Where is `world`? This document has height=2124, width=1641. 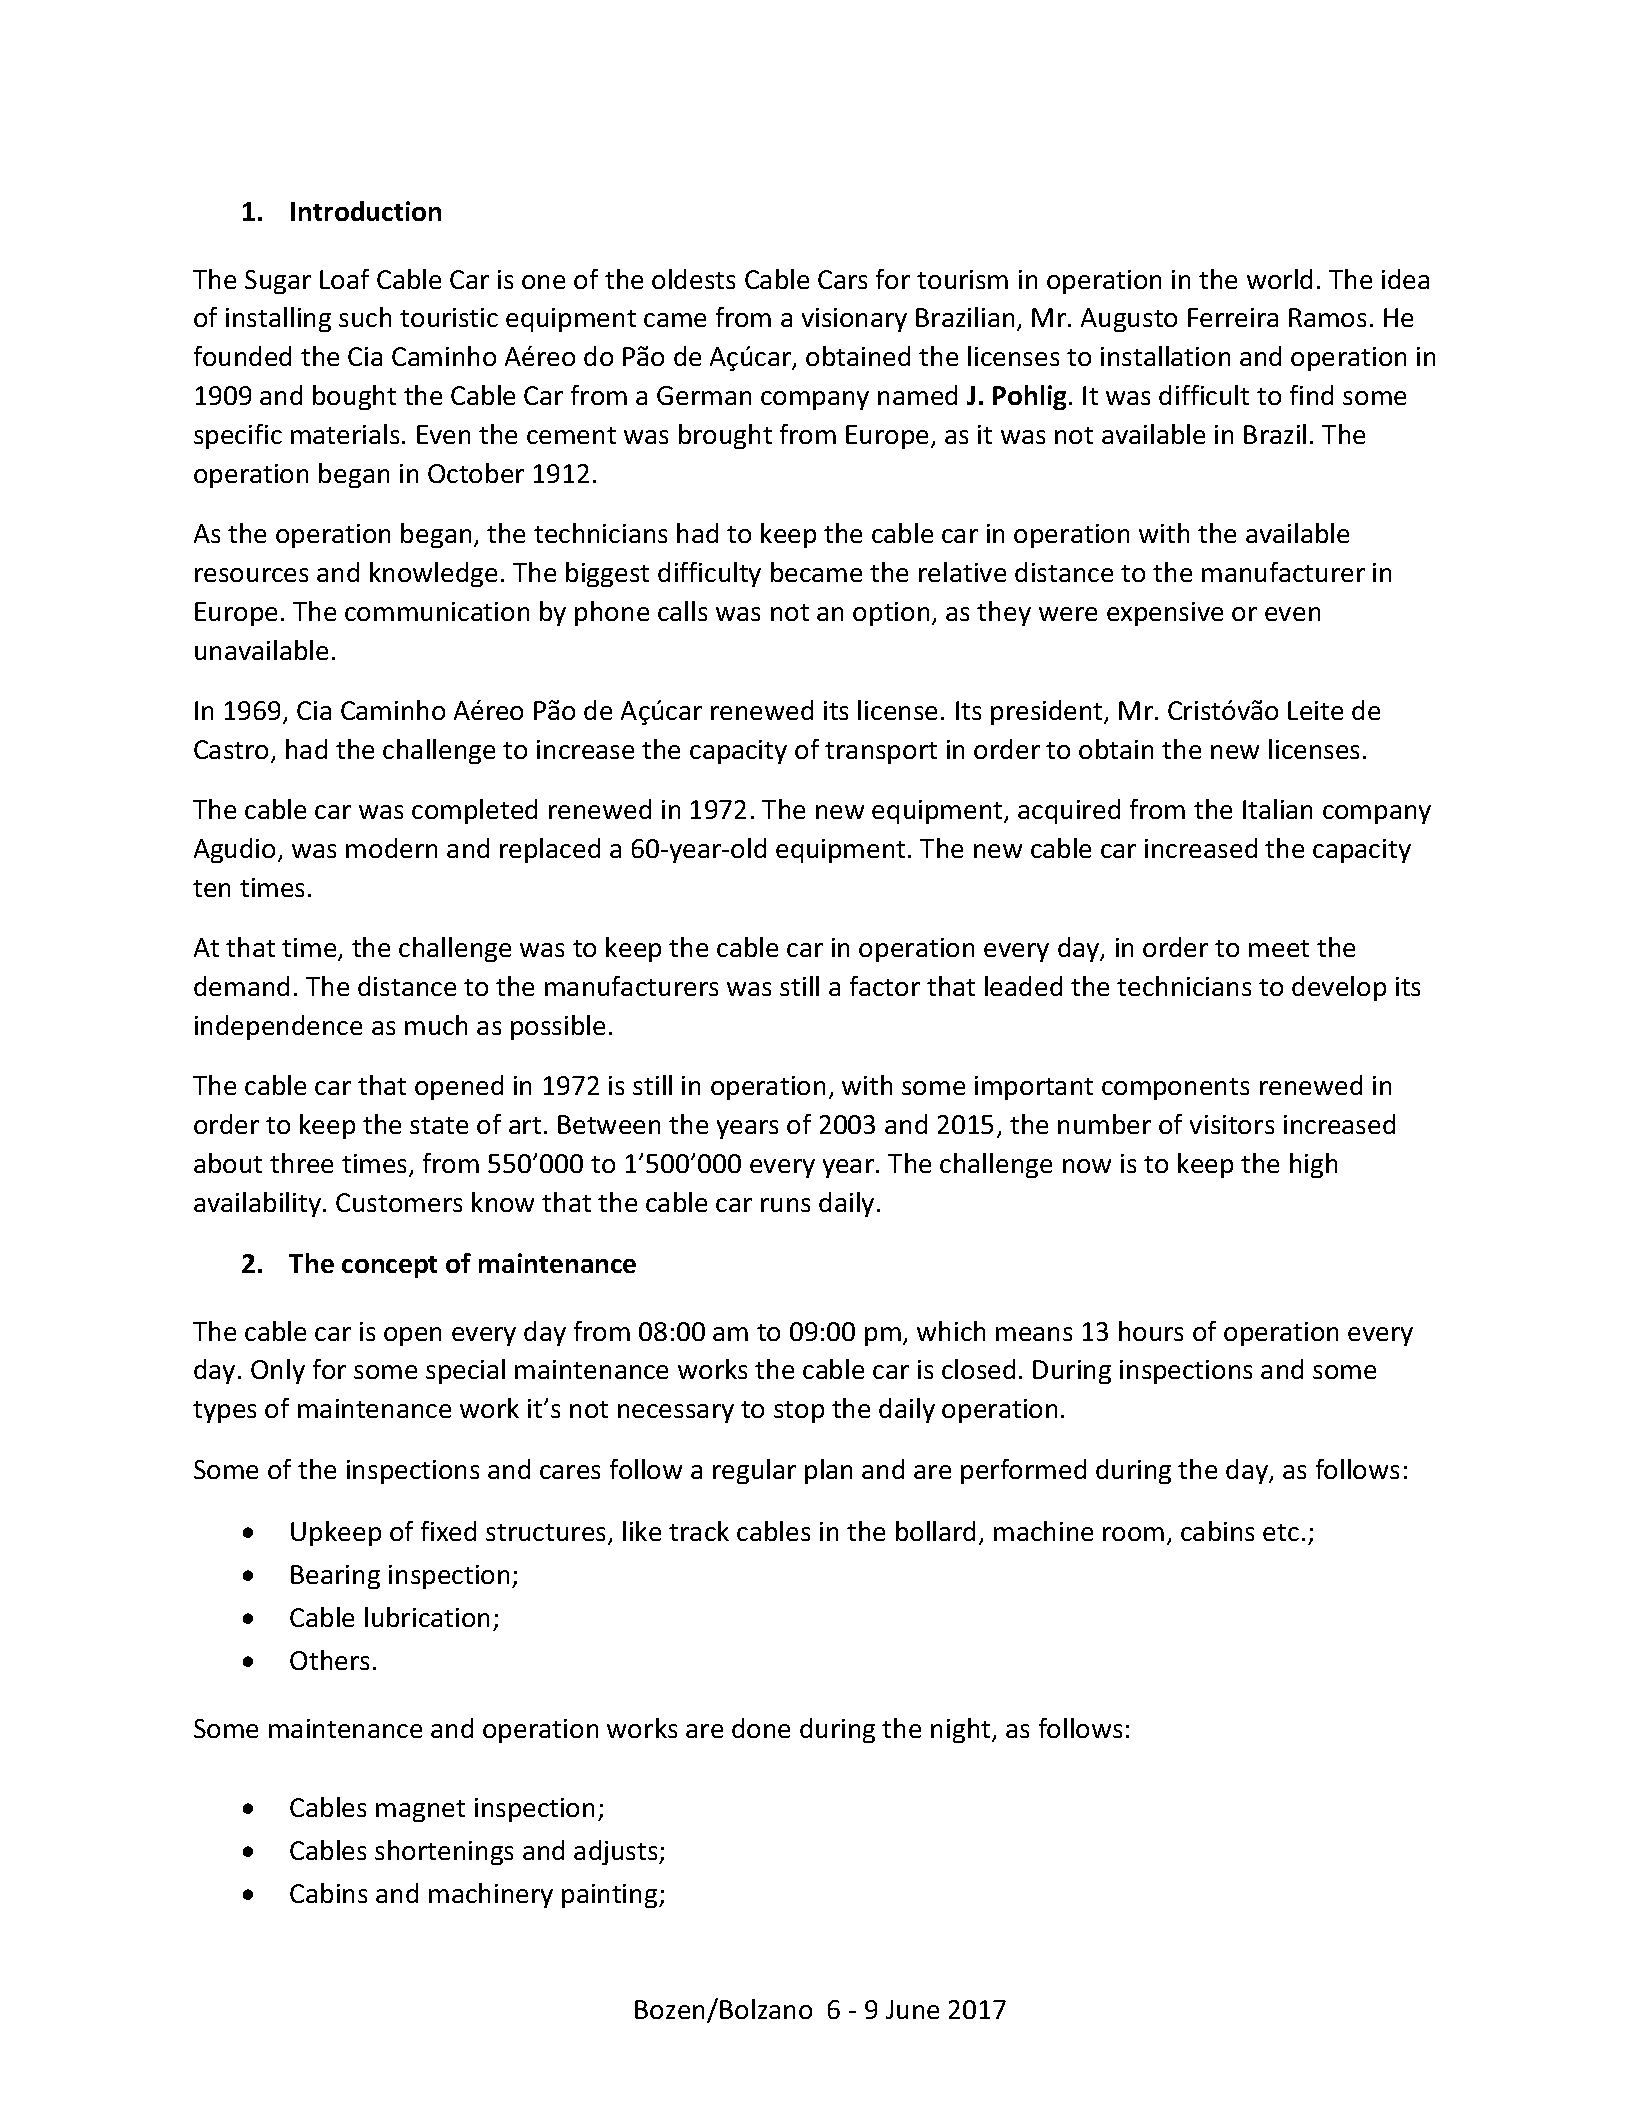
world is located at coordinates (1279, 279).
